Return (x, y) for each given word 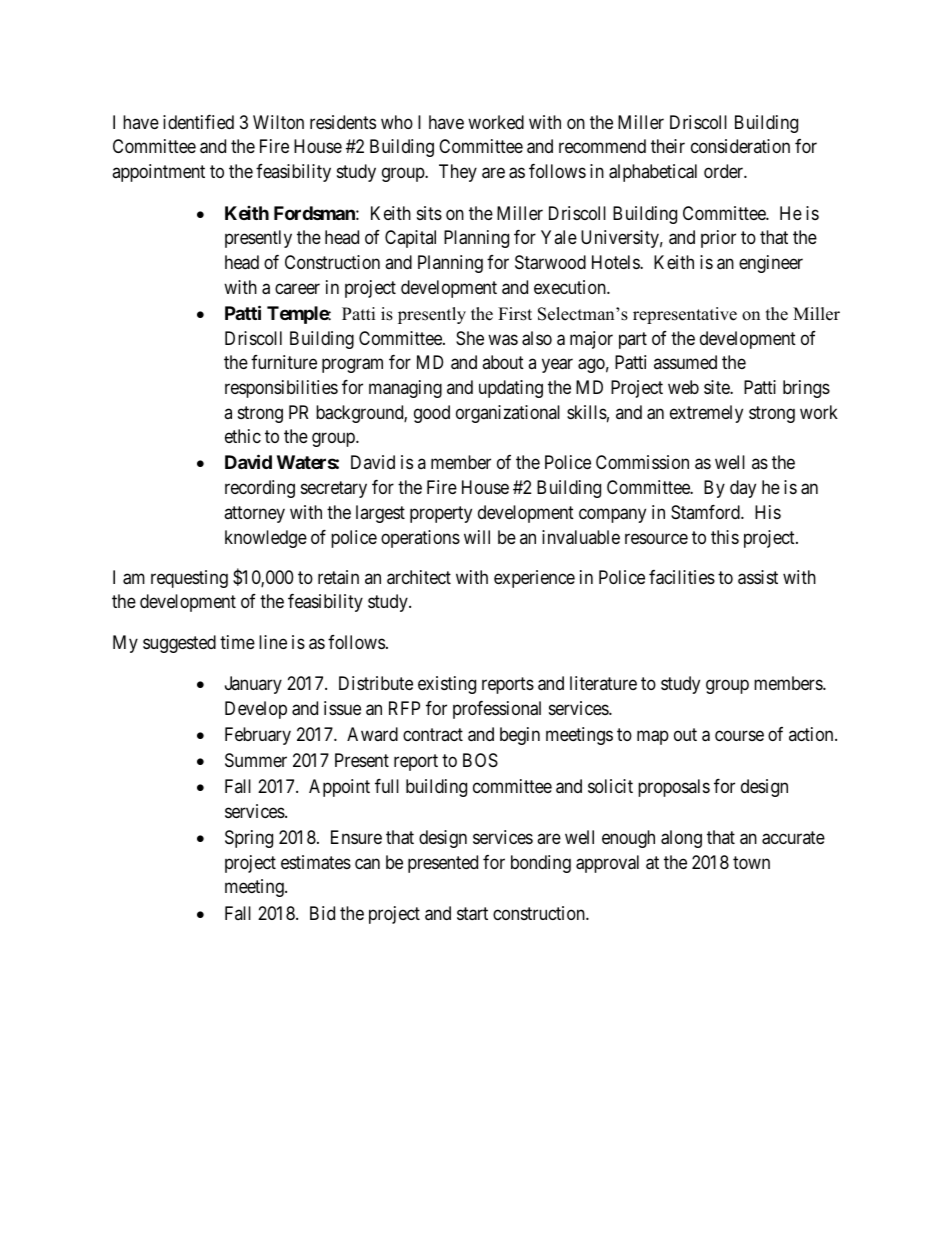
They (458, 173)
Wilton (278, 122)
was (503, 340)
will (477, 537)
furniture (284, 362)
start (472, 914)
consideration (740, 146)
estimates (316, 862)
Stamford (706, 512)
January (253, 685)
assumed (685, 362)
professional (497, 710)
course (739, 736)
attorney (254, 514)
